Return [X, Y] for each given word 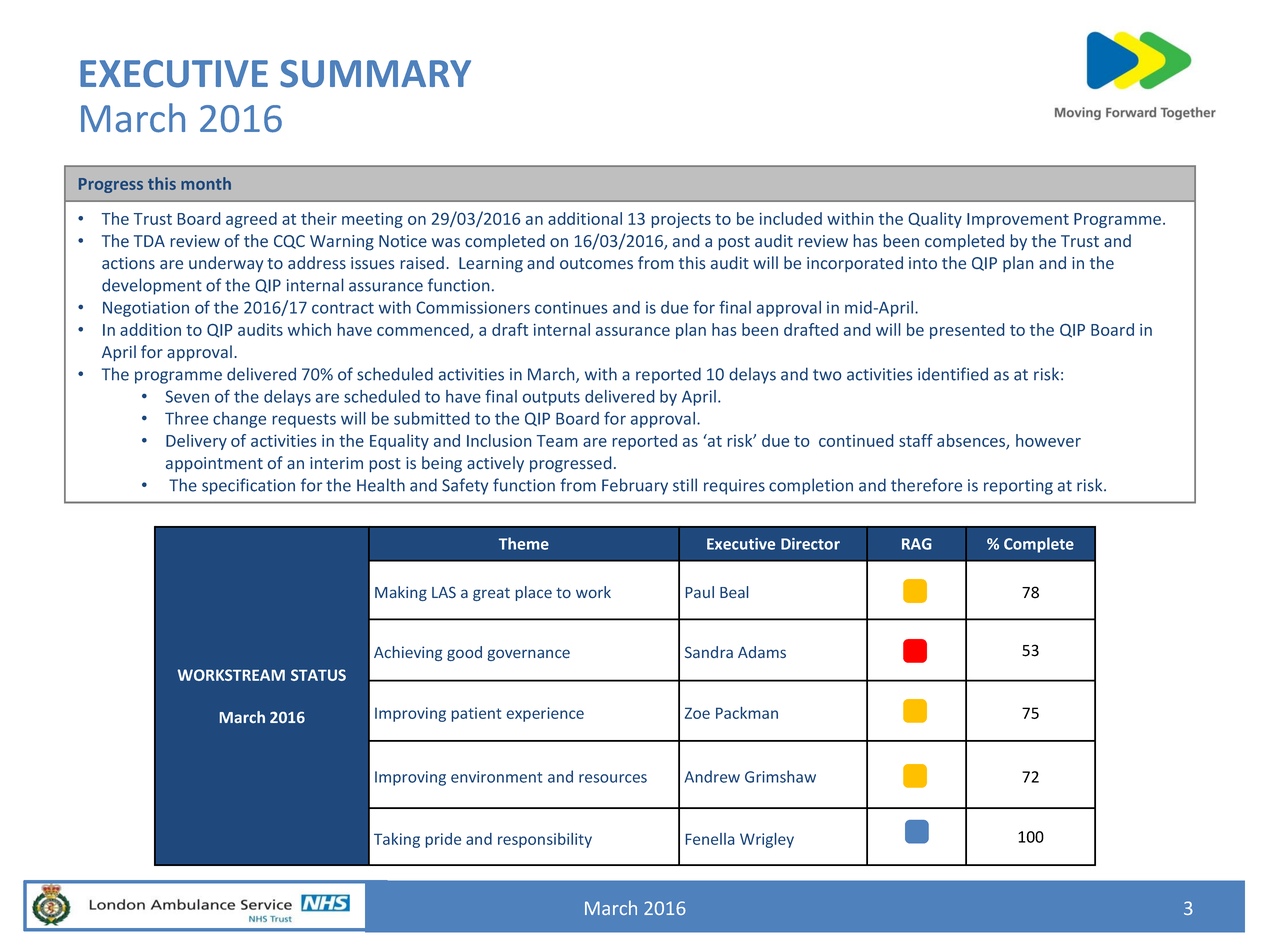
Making [401, 593]
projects [681, 220]
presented [967, 331]
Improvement [1018, 220]
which [309, 329]
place [533, 593]
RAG [916, 544]
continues [571, 307]
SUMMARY [375, 74]
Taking [397, 840]
